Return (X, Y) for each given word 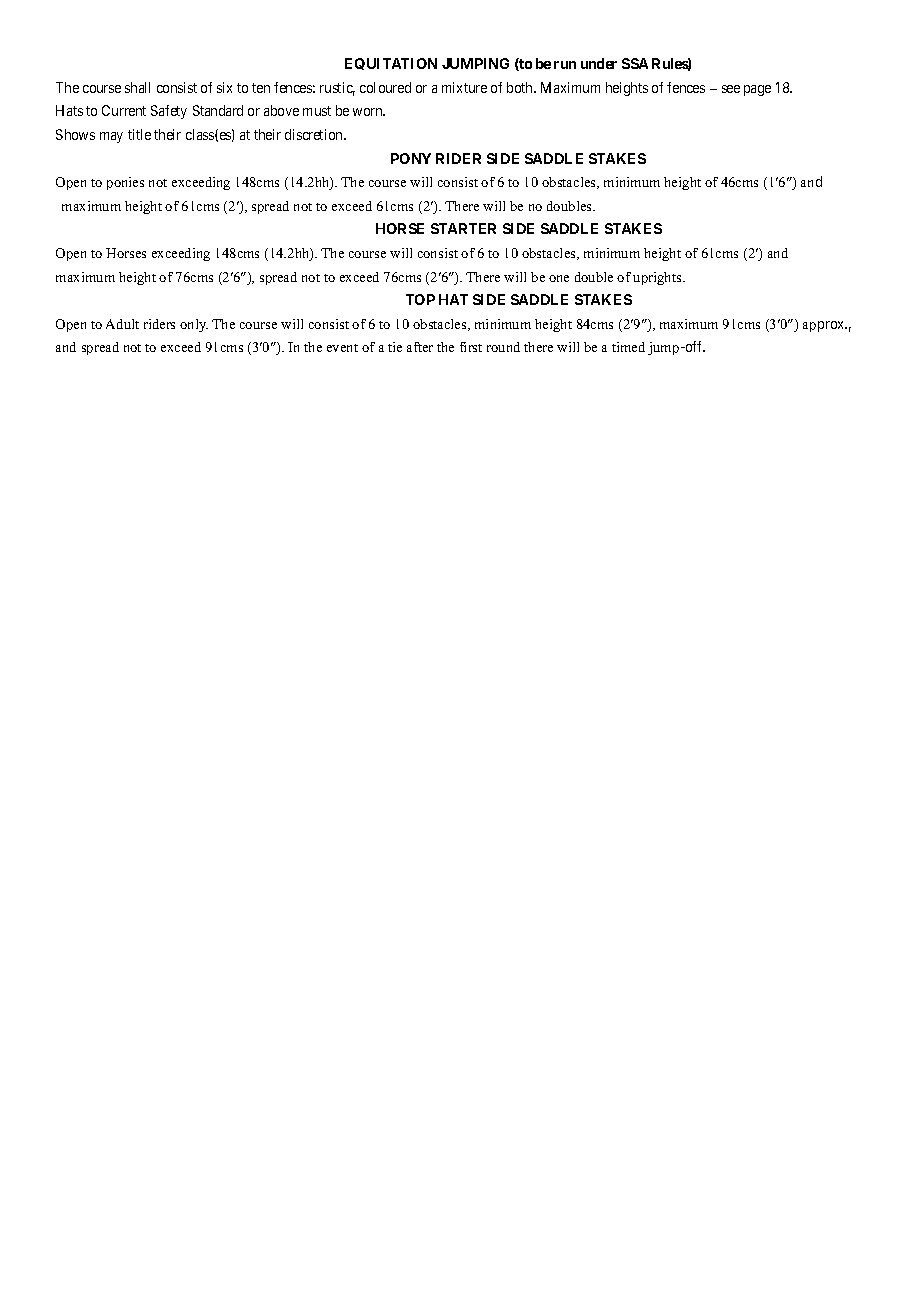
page (757, 90)
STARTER (463, 228)
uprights (658, 278)
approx (825, 326)
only (194, 325)
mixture (464, 87)
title (139, 134)
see (731, 89)
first (471, 347)
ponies (125, 183)
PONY (411, 158)
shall (137, 87)
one (559, 278)
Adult (122, 324)
